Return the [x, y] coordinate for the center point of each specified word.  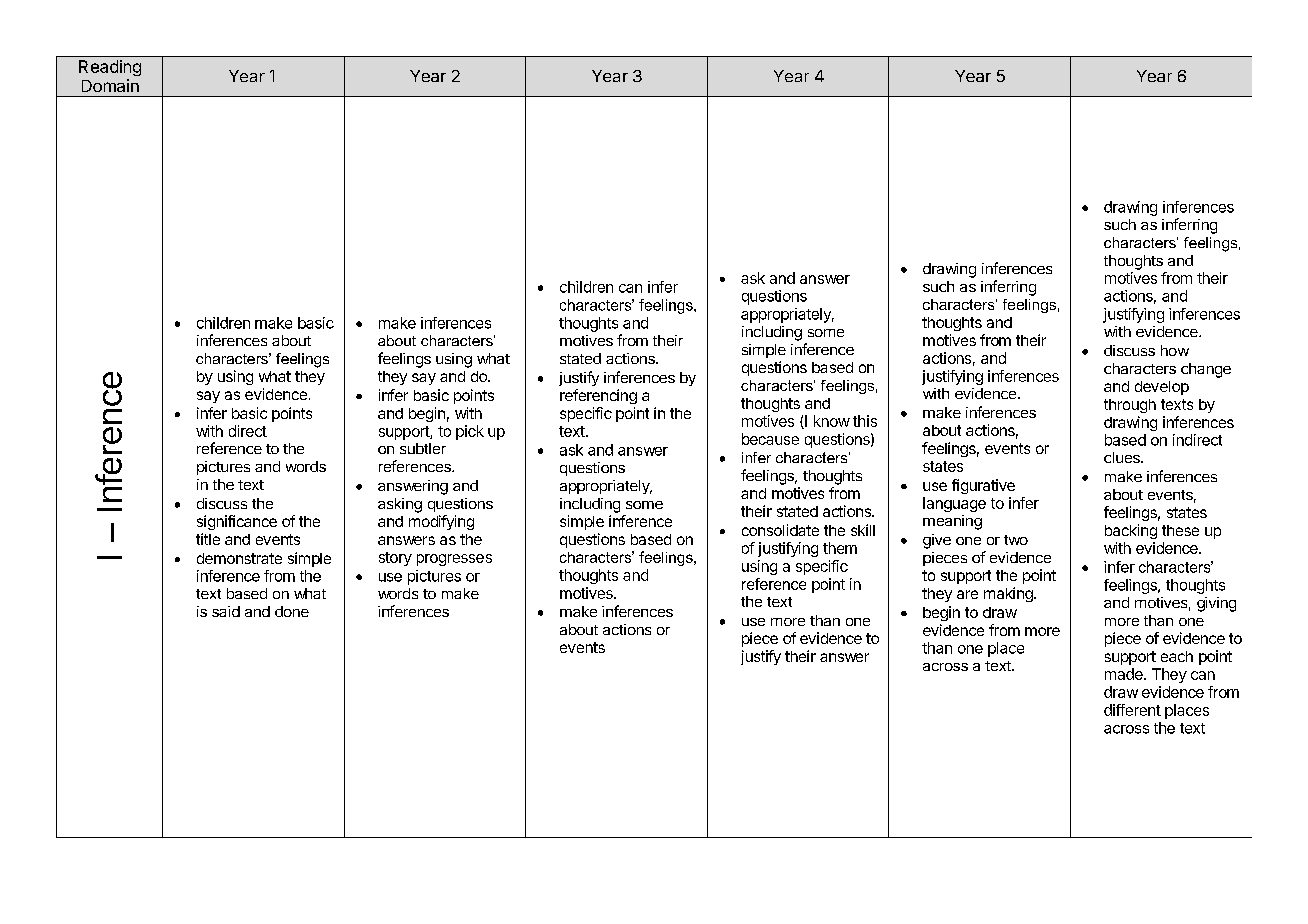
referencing [598, 396]
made [1125, 674]
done [292, 611]
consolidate [780, 530]
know [832, 421]
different [1132, 710]
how [1175, 350]
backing [1131, 531]
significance [237, 522]
